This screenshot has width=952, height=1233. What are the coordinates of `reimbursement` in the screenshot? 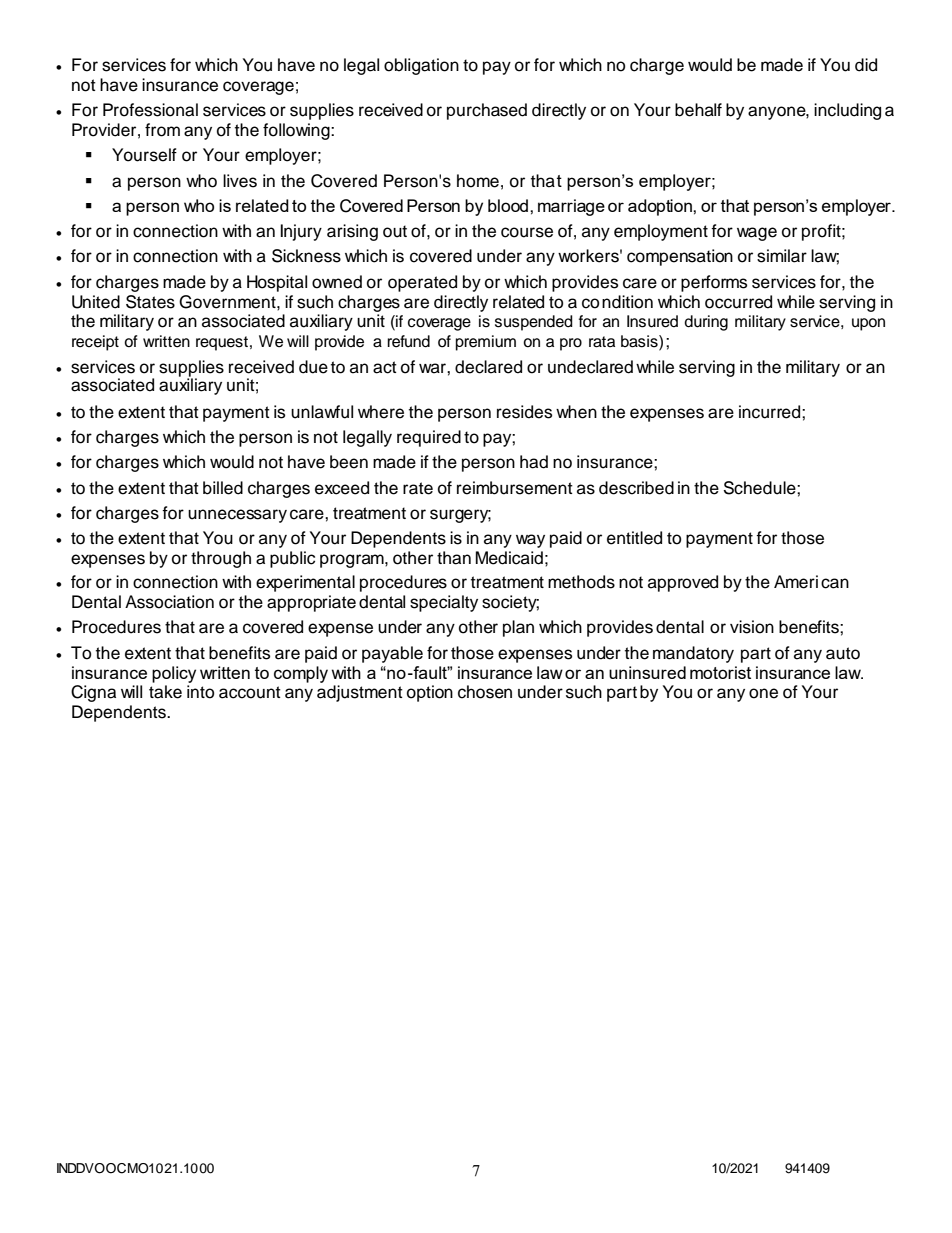 It's located at (515, 488).
